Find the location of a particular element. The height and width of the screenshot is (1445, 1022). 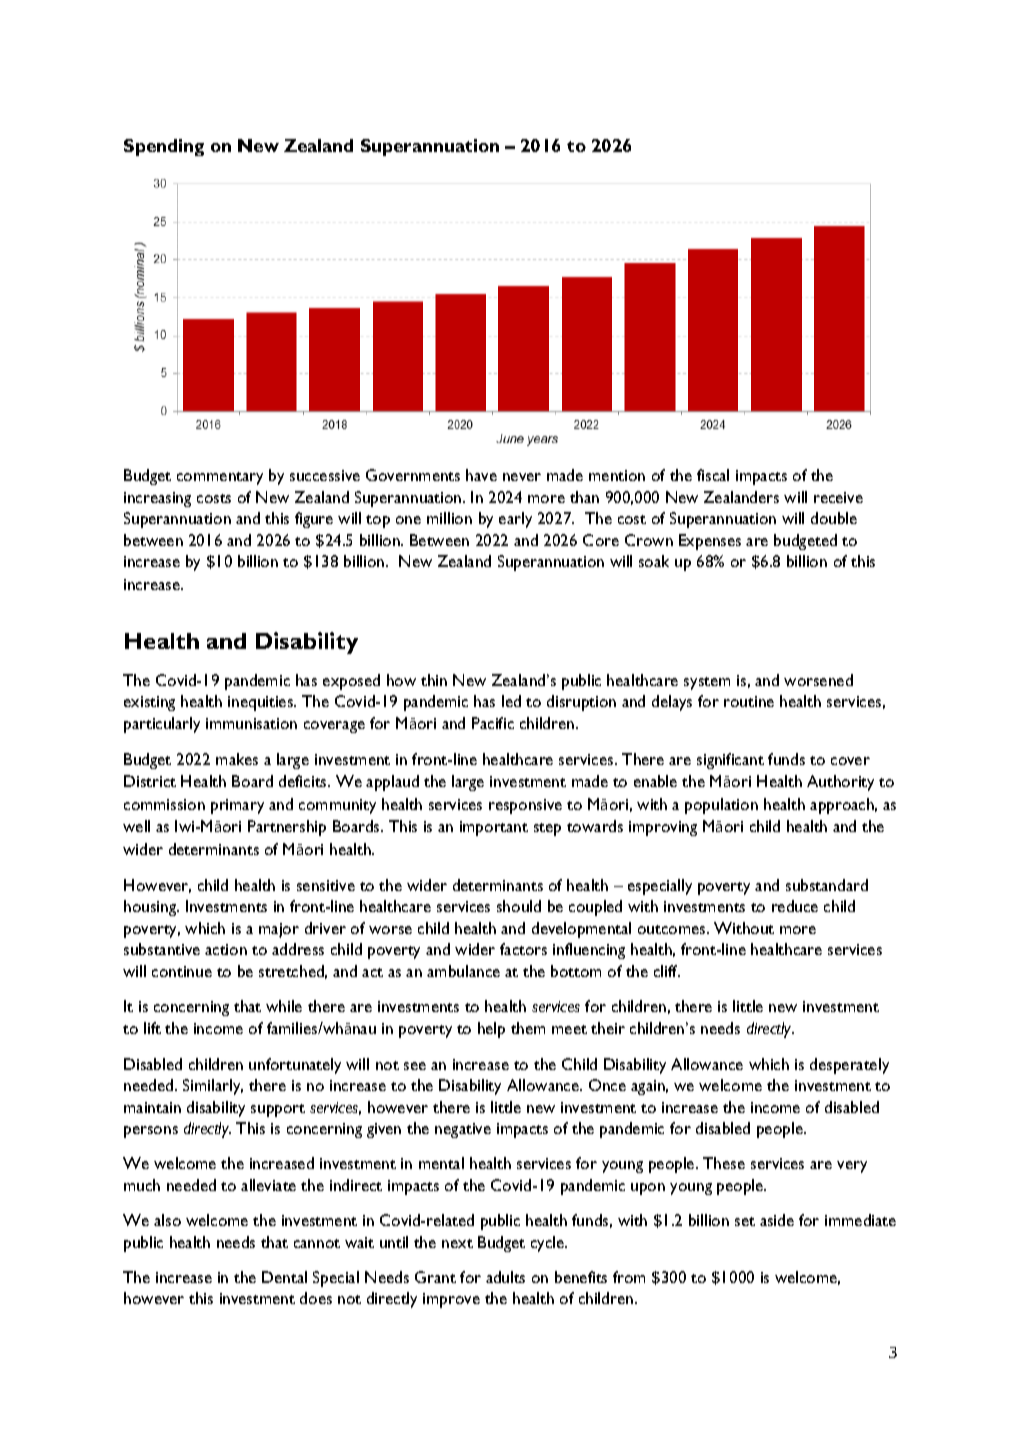

Similarly is located at coordinates (213, 1087).
